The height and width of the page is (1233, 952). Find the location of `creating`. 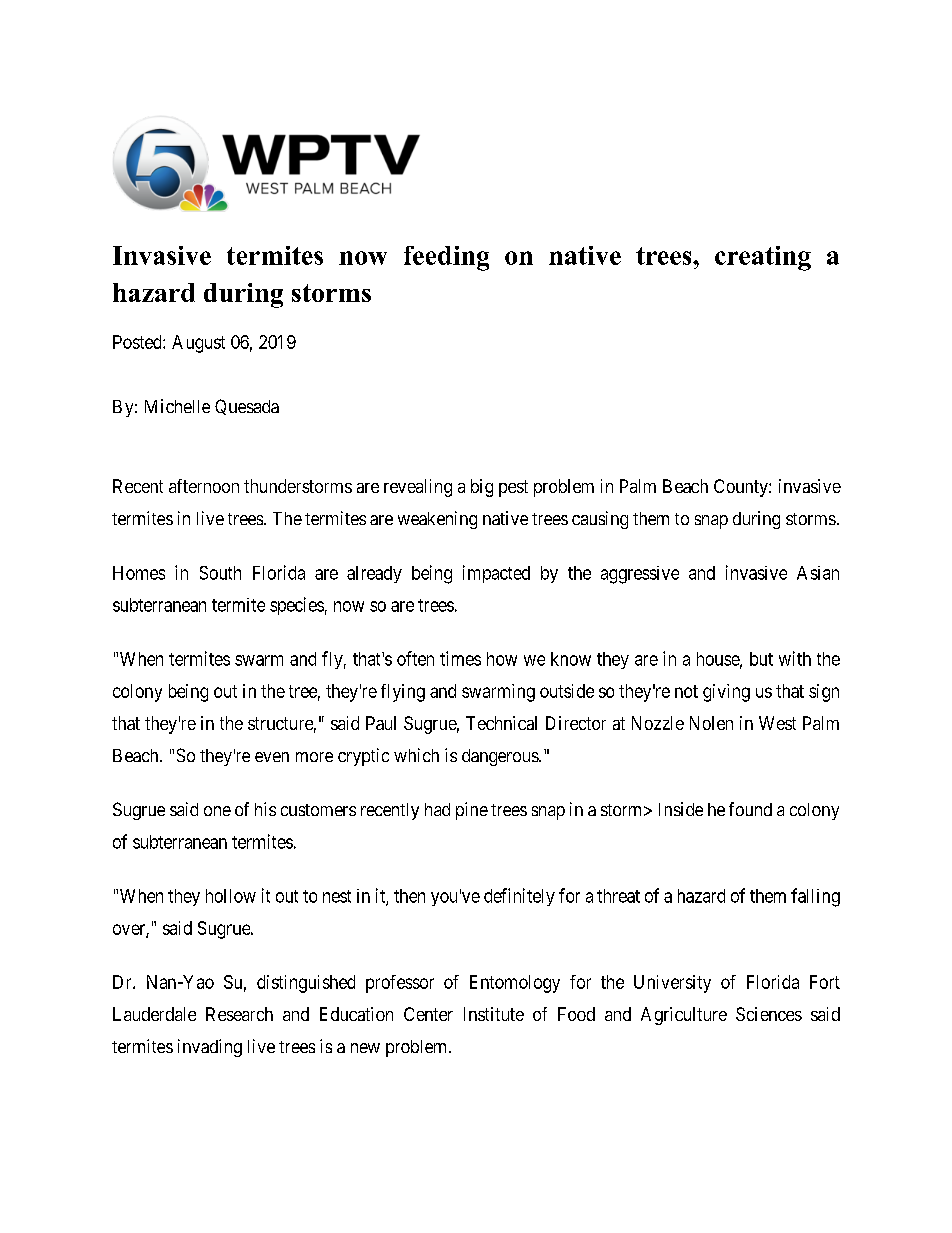

creating is located at coordinates (763, 258).
